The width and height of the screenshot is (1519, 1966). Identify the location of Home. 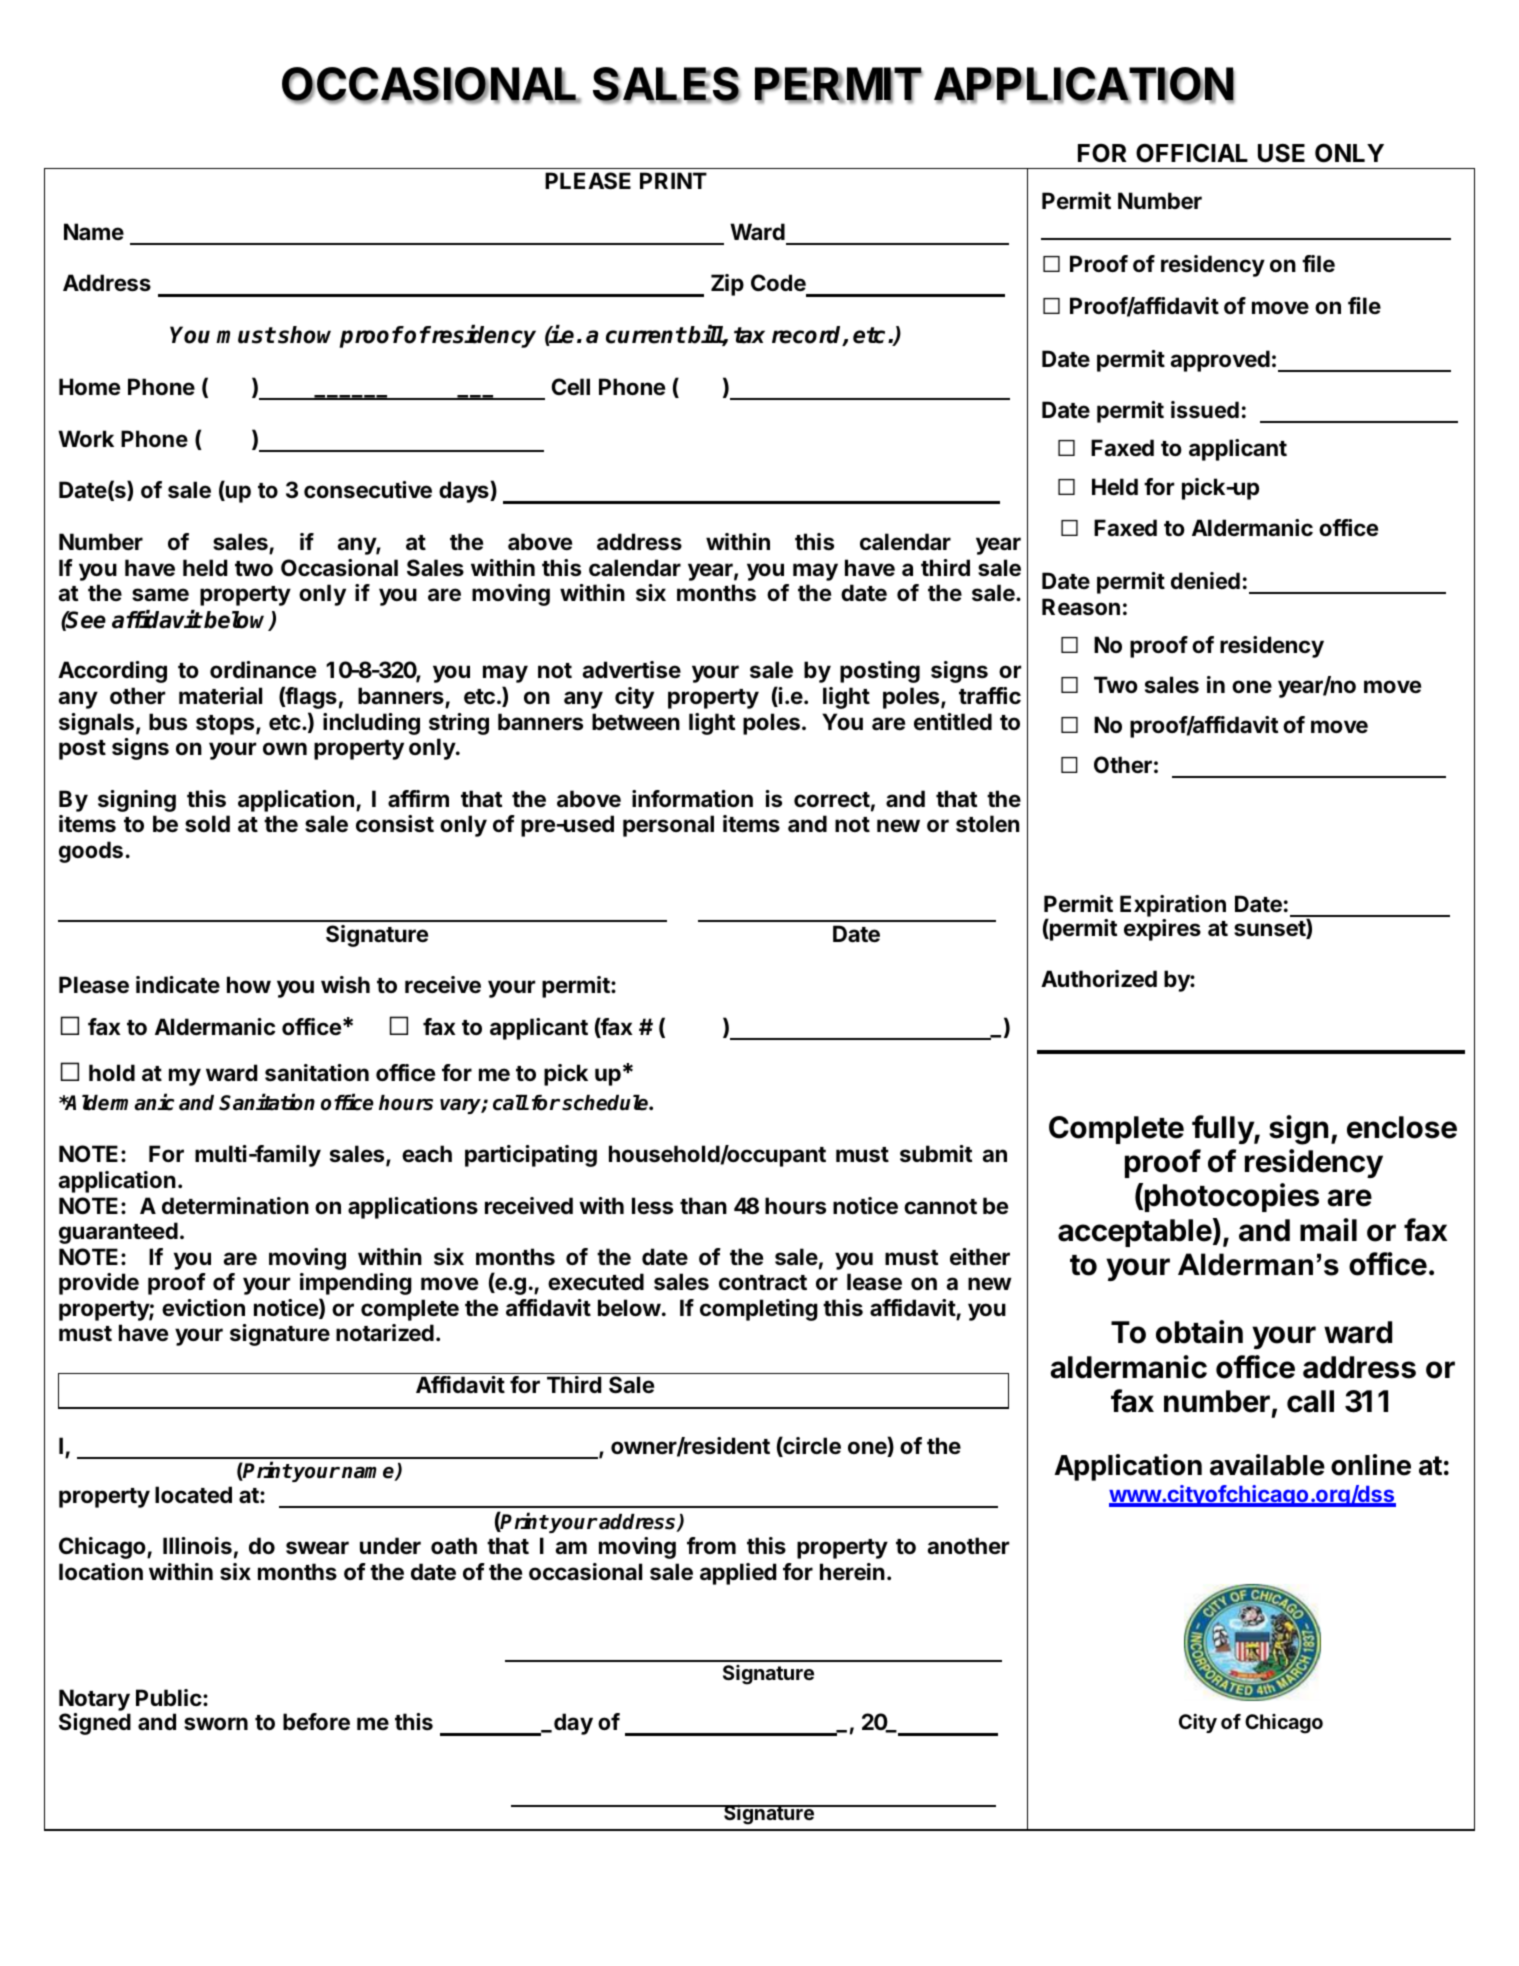
(89, 386).
